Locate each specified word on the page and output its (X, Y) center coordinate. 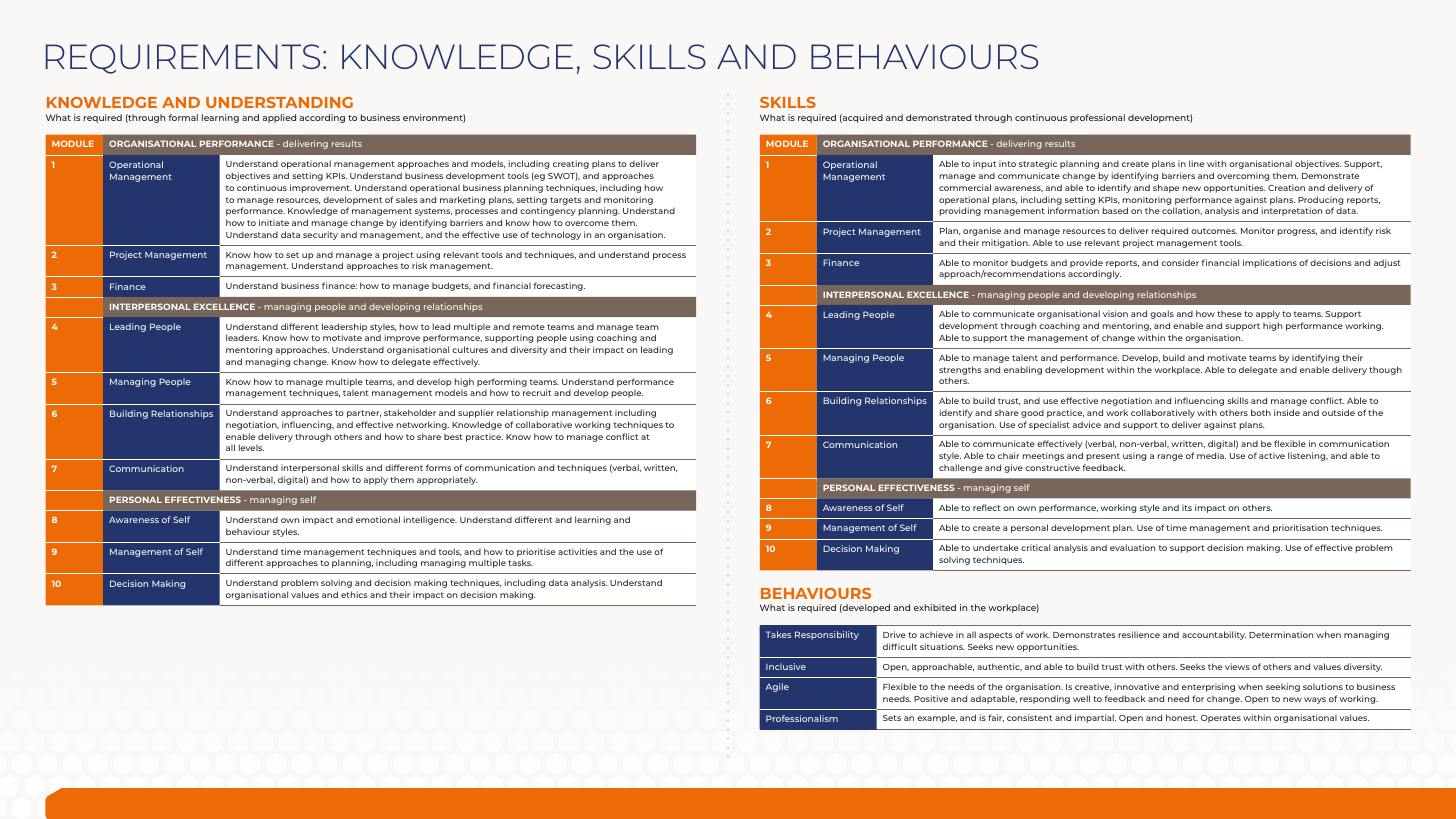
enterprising (1208, 687)
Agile (777, 687)
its (1187, 507)
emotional (378, 519)
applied (279, 118)
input (984, 164)
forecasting (559, 286)
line (1196, 163)
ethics (354, 594)
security (320, 235)
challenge (960, 468)
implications (1270, 263)
